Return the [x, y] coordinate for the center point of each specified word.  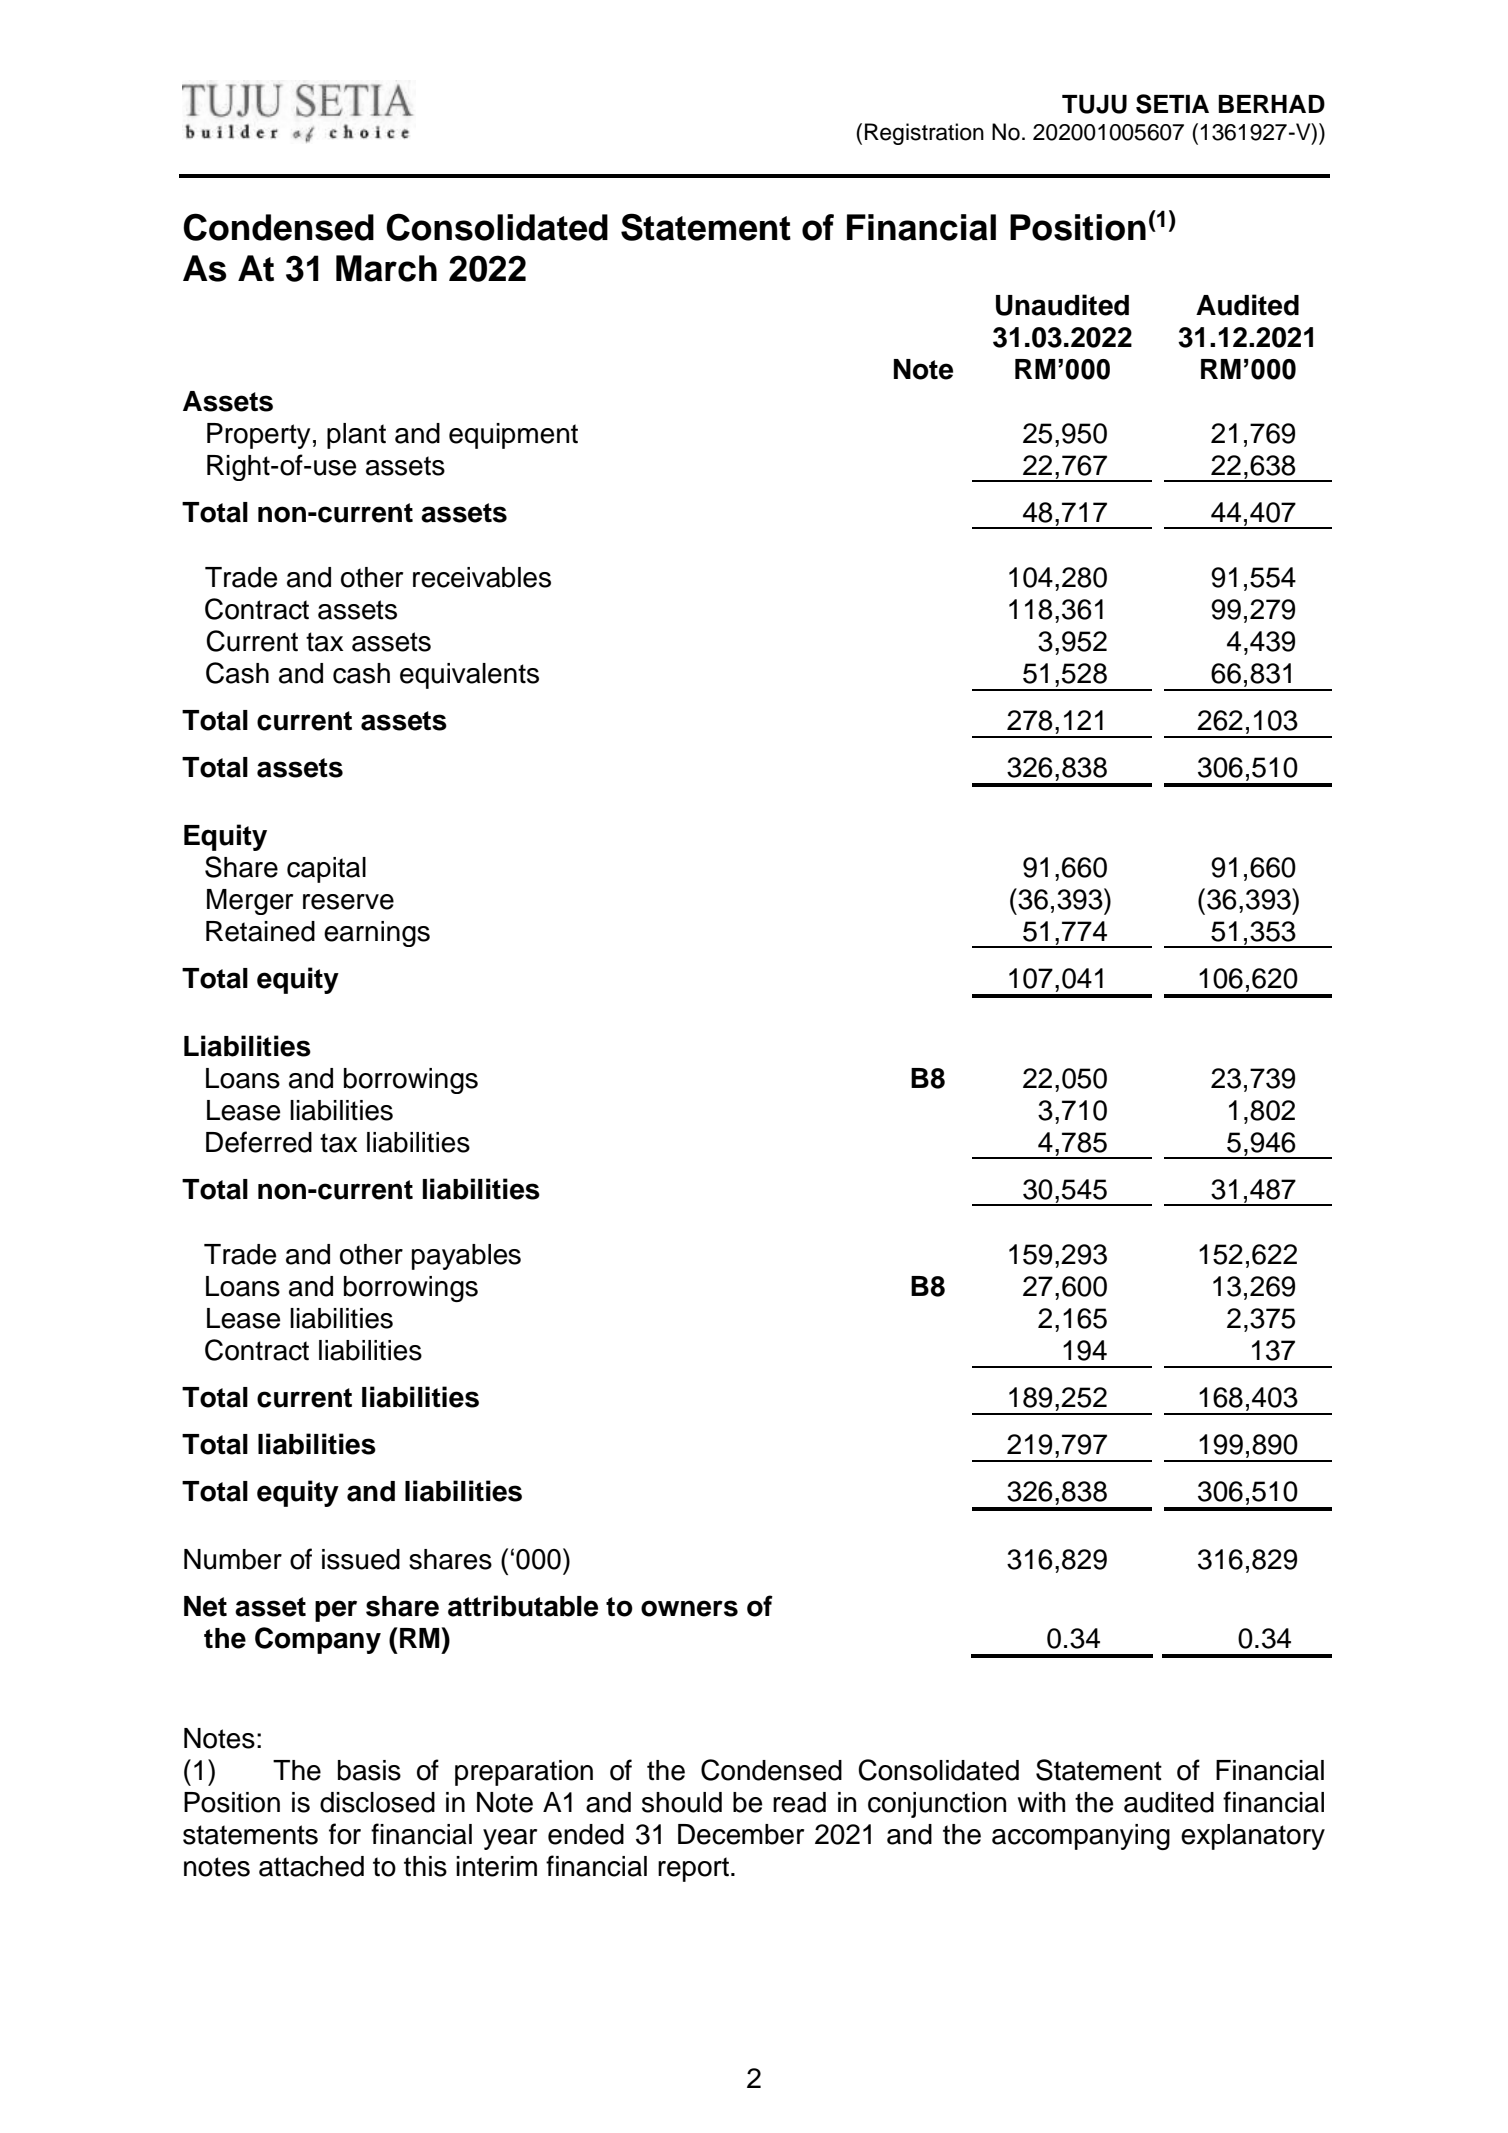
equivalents [469, 676]
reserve [348, 902]
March [386, 268]
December [741, 1834]
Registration [924, 134]
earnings [377, 934]
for [345, 1834]
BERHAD [1271, 104]
